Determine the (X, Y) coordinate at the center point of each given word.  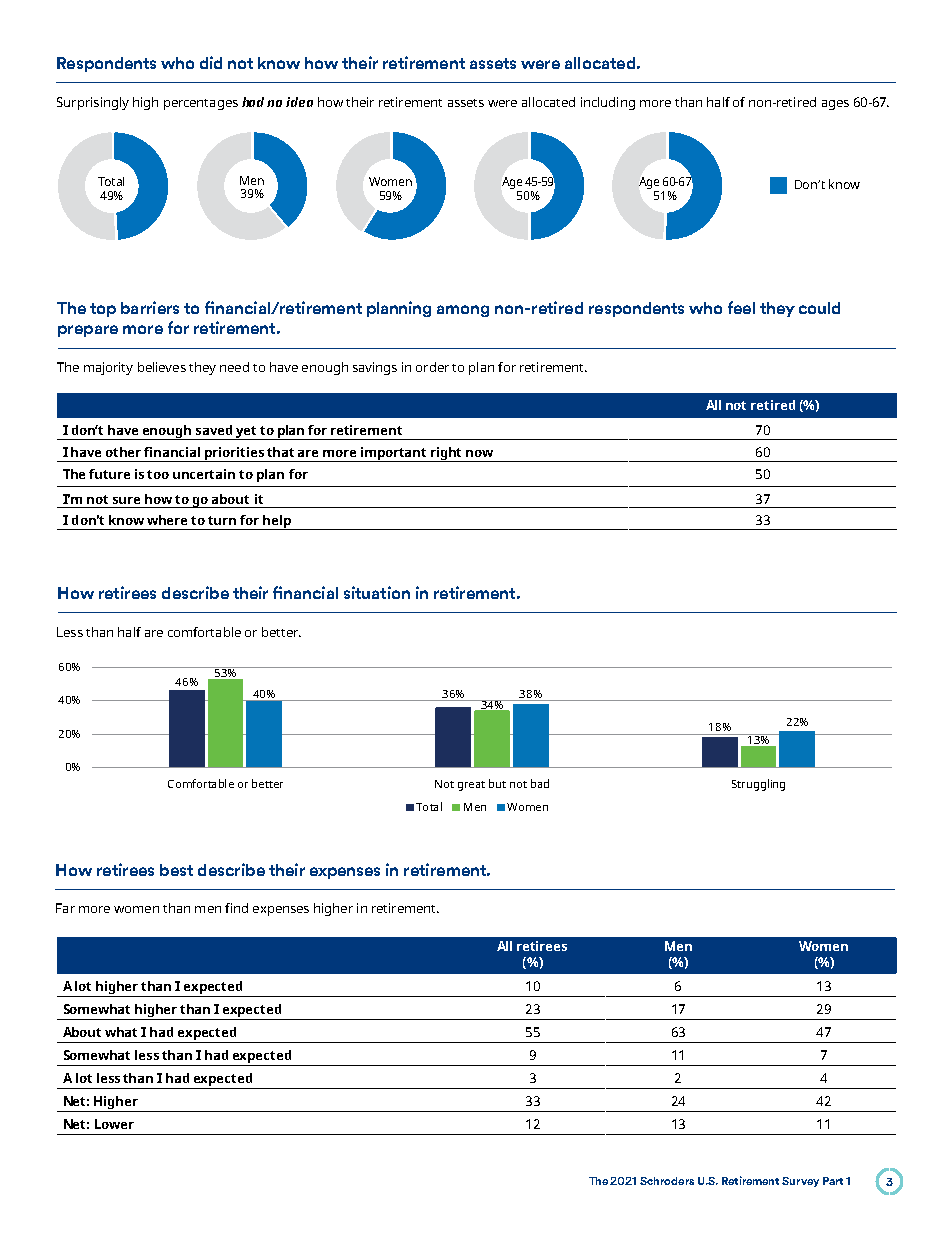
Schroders (667, 1181)
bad (540, 783)
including (608, 103)
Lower (114, 1124)
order (432, 367)
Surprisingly (93, 103)
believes (162, 367)
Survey (800, 1182)
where (167, 520)
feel (741, 307)
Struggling (758, 785)
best (176, 870)
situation (377, 592)
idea (299, 102)
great (471, 786)
